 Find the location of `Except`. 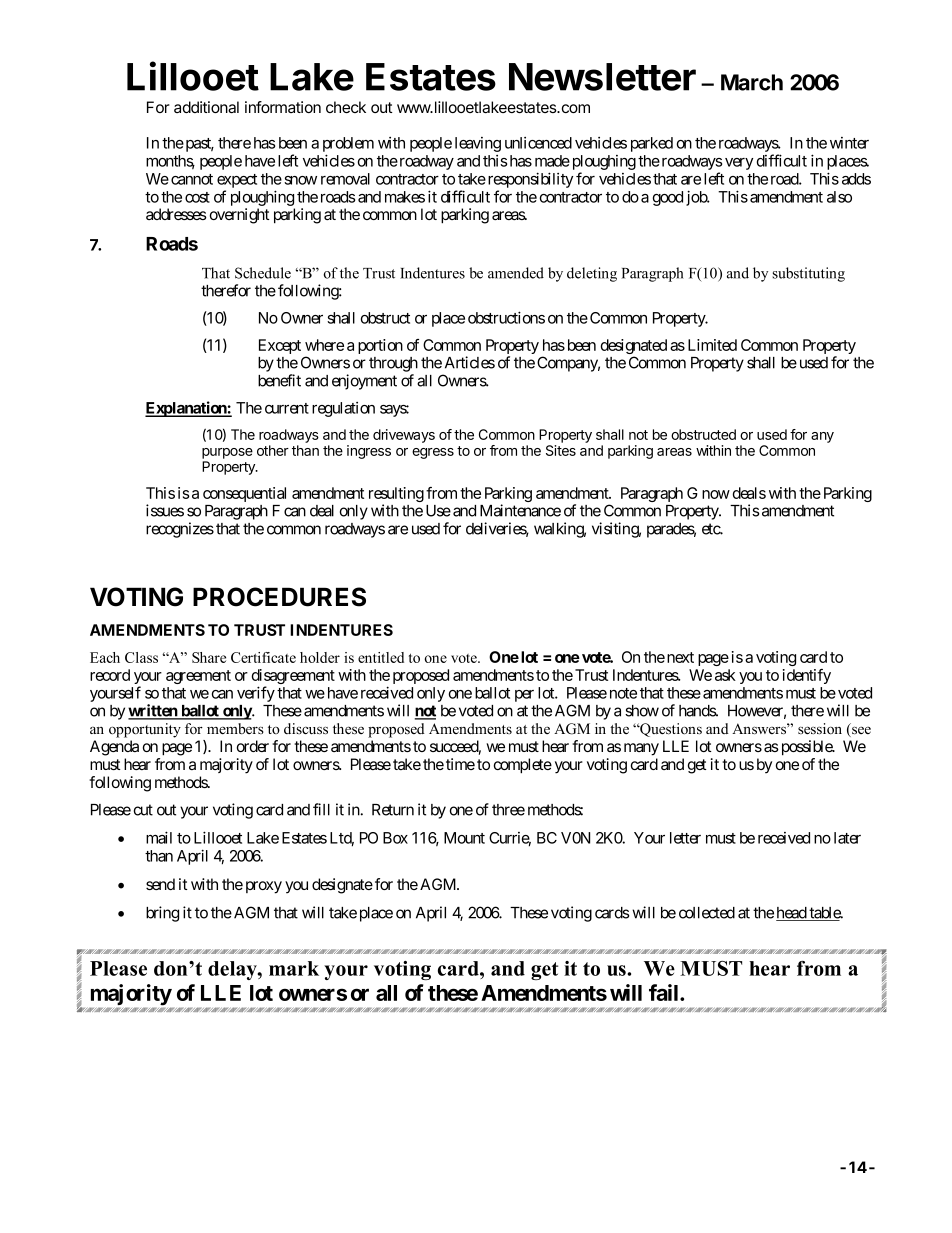

Except is located at coordinates (280, 346).
